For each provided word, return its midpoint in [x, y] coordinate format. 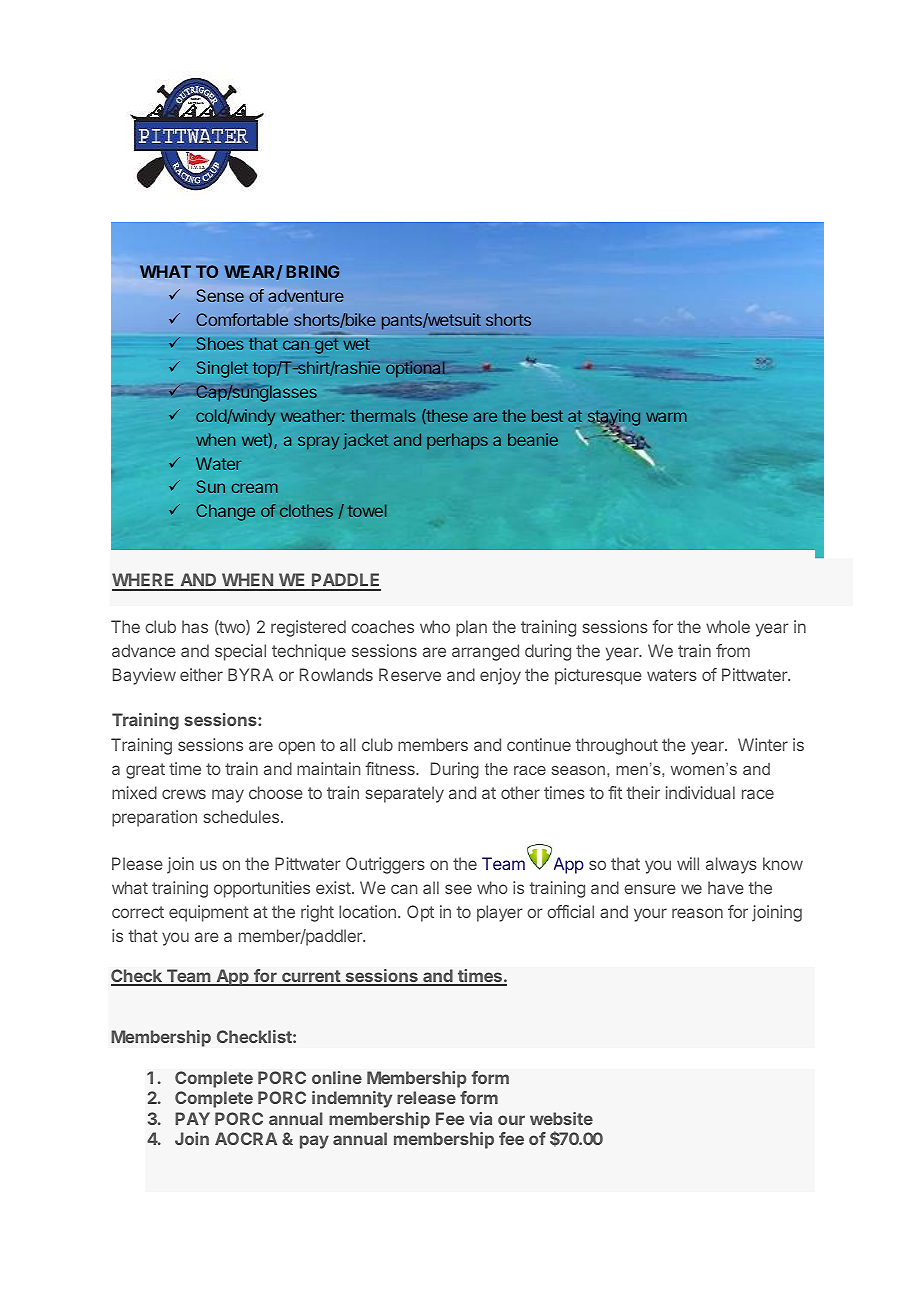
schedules [241, 816]
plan [471, 628]
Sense [220, 295]
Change [225, 512]
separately [405, 794]
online [337, 1077]
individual [700, 792]
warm [666, 417]
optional [415, 369]
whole [728, 626]
